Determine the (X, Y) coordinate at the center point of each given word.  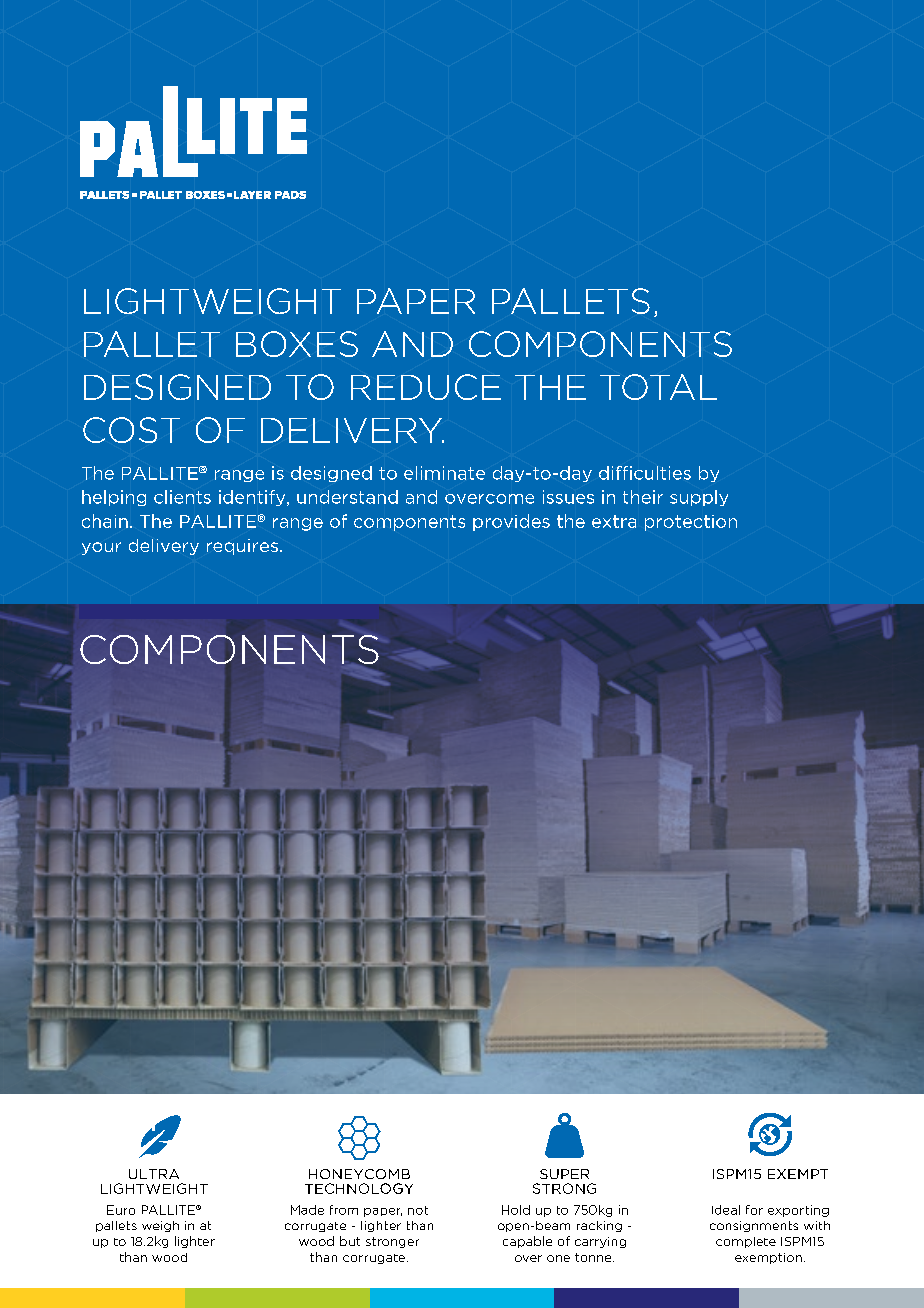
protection (691, 523)
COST (131, 430)
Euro (121, 1210)
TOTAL (658, 387)
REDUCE (426, 387)
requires (242, 547)
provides (511, 522)
